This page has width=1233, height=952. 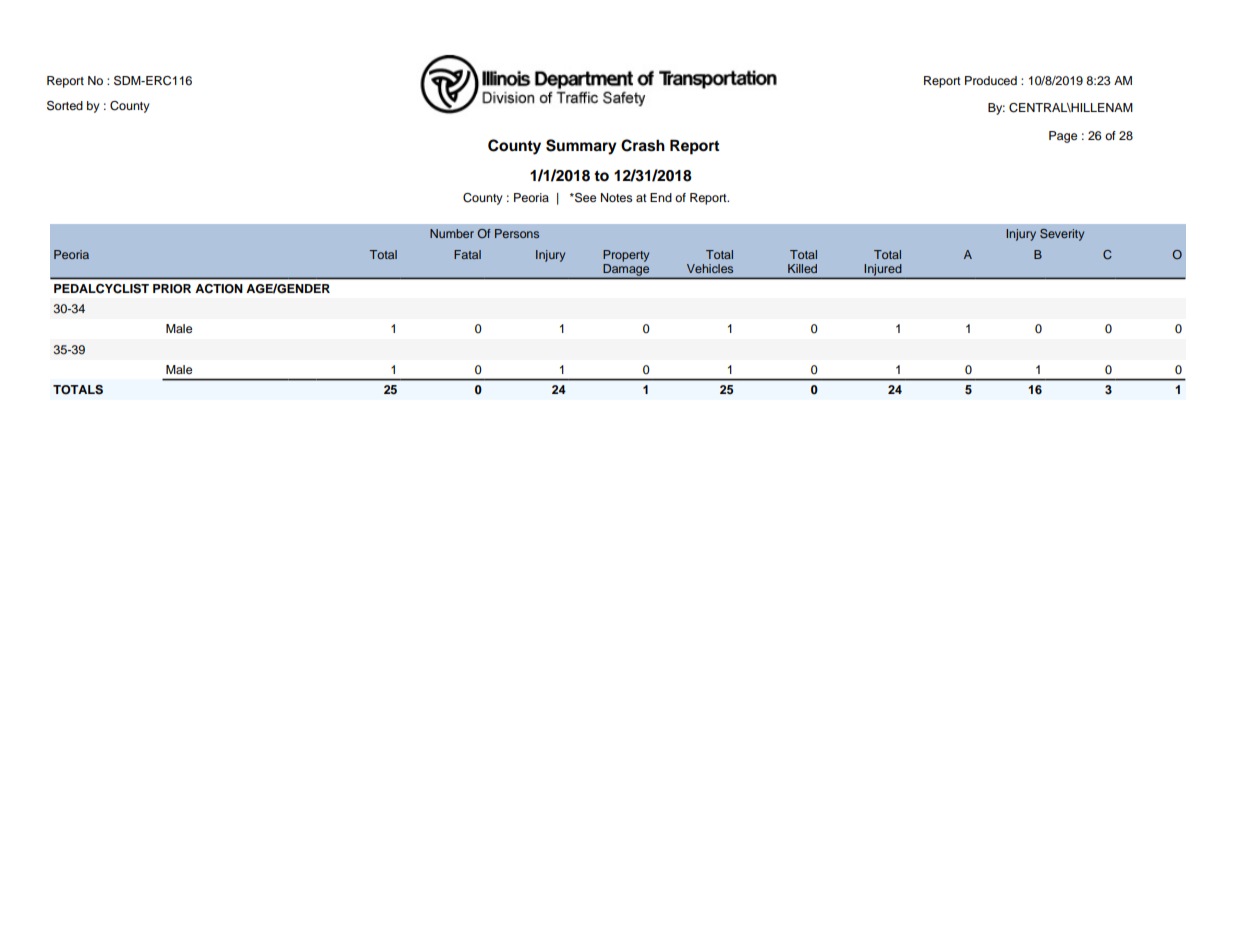 I want to click on Killed, so click(x=802, y=268).
